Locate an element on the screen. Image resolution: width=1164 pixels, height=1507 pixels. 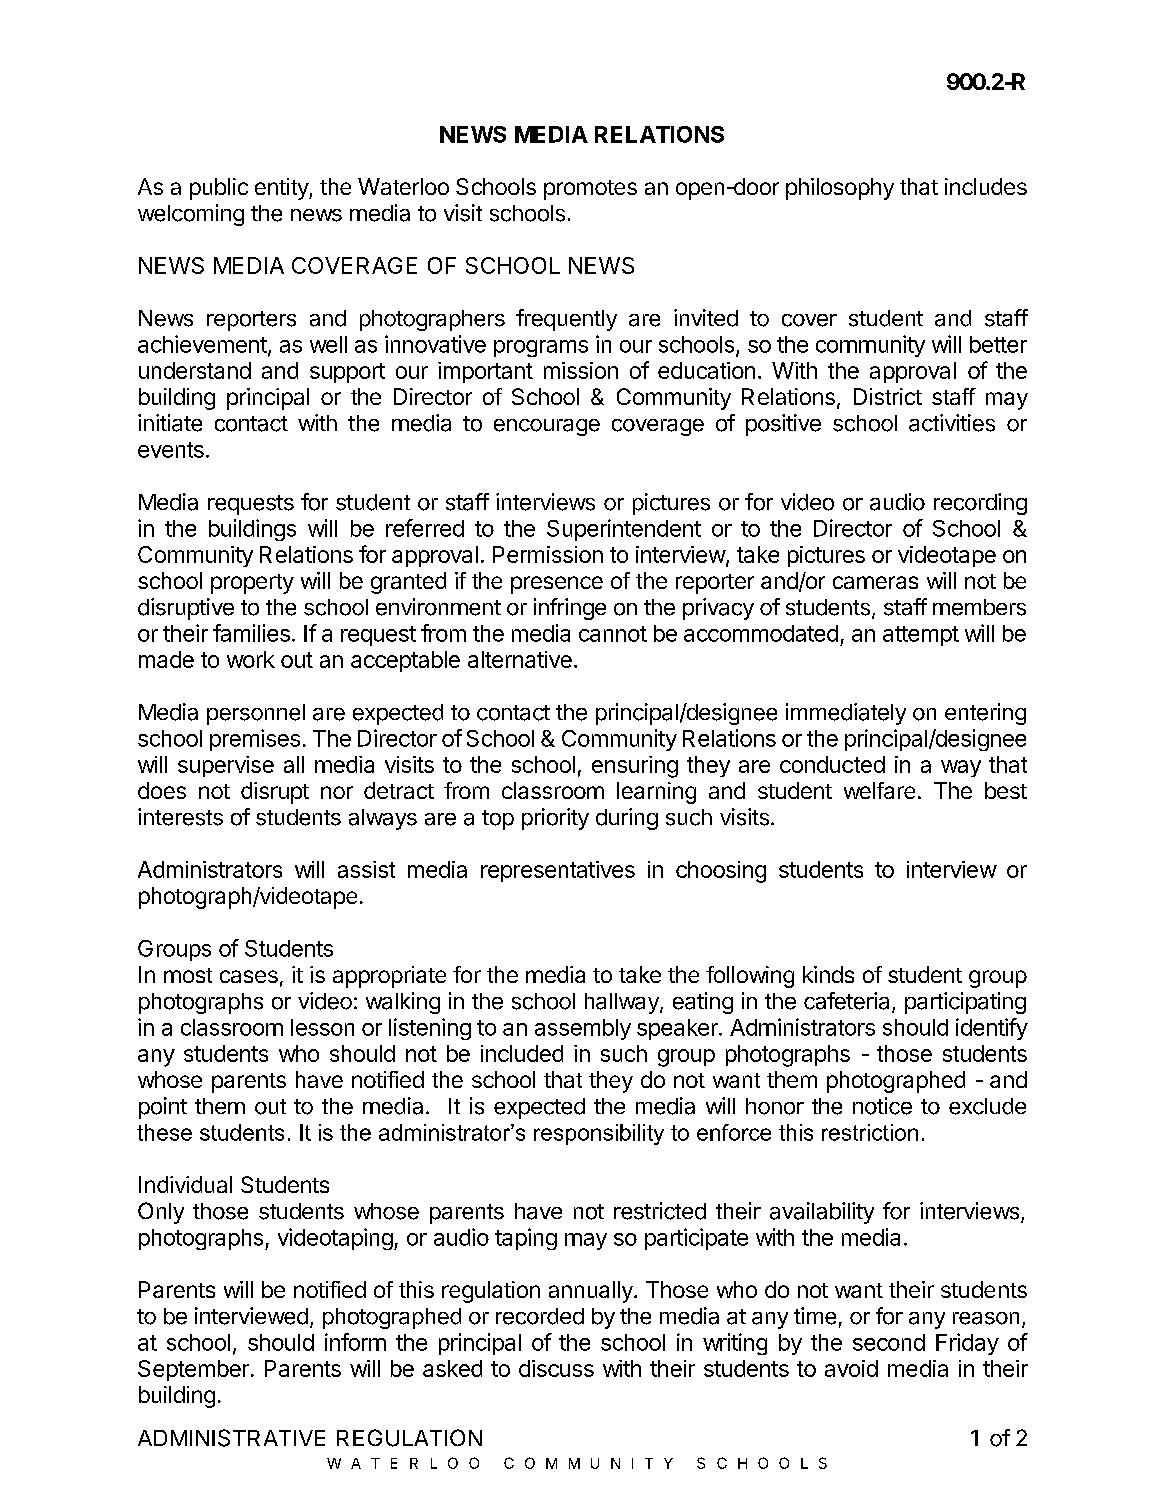
entity is located at coordinates (282, 189).
